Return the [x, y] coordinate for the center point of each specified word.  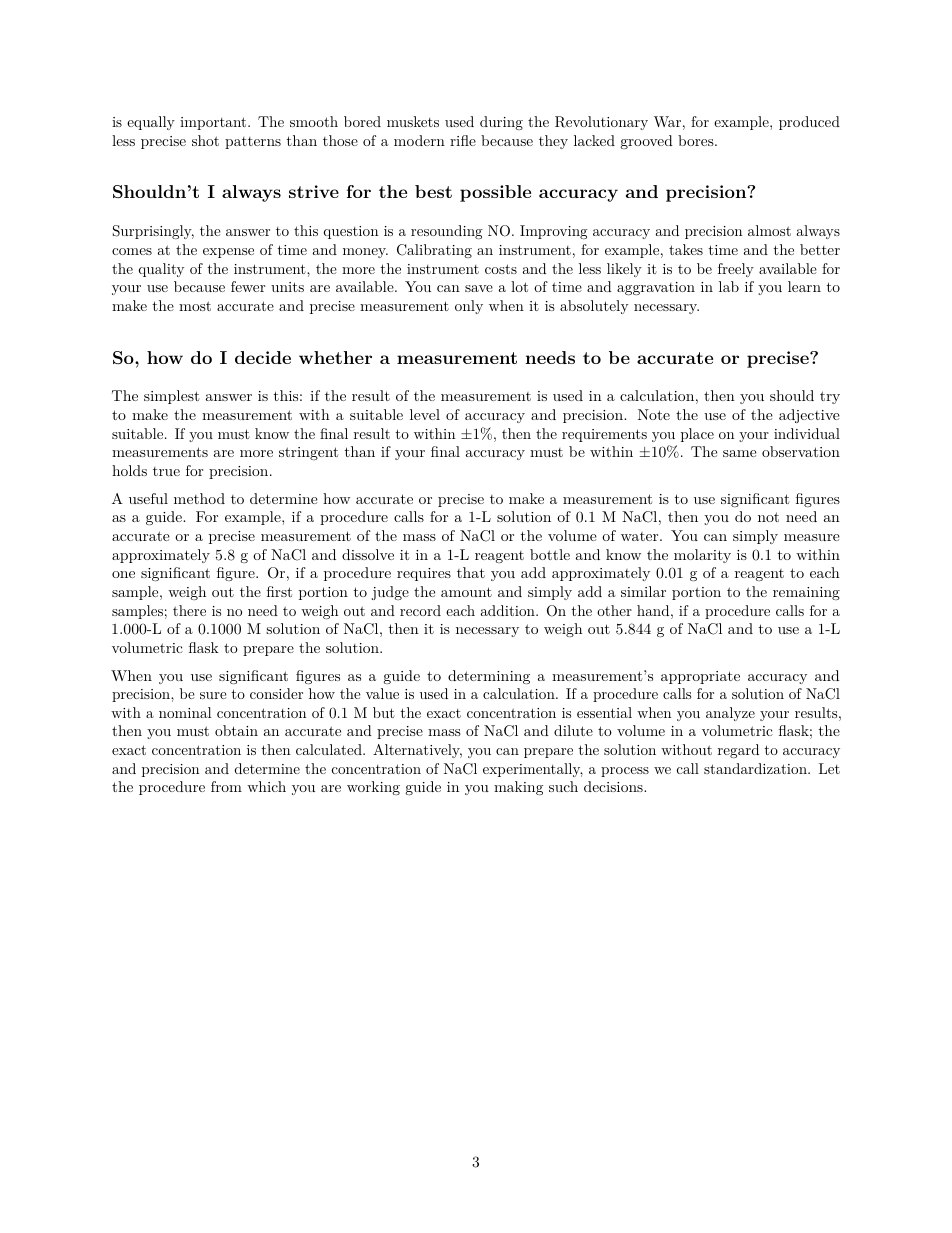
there [189, 610]
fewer [248, 286]
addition [509, 610]
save [479, 288]
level [425, 414]
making [518, 788]
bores [696, 140]
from [226, 786]
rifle [463, 140]
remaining [806, 593]
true [166, 471]
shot [205, 140]
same [739, 453]
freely [736, 270]
